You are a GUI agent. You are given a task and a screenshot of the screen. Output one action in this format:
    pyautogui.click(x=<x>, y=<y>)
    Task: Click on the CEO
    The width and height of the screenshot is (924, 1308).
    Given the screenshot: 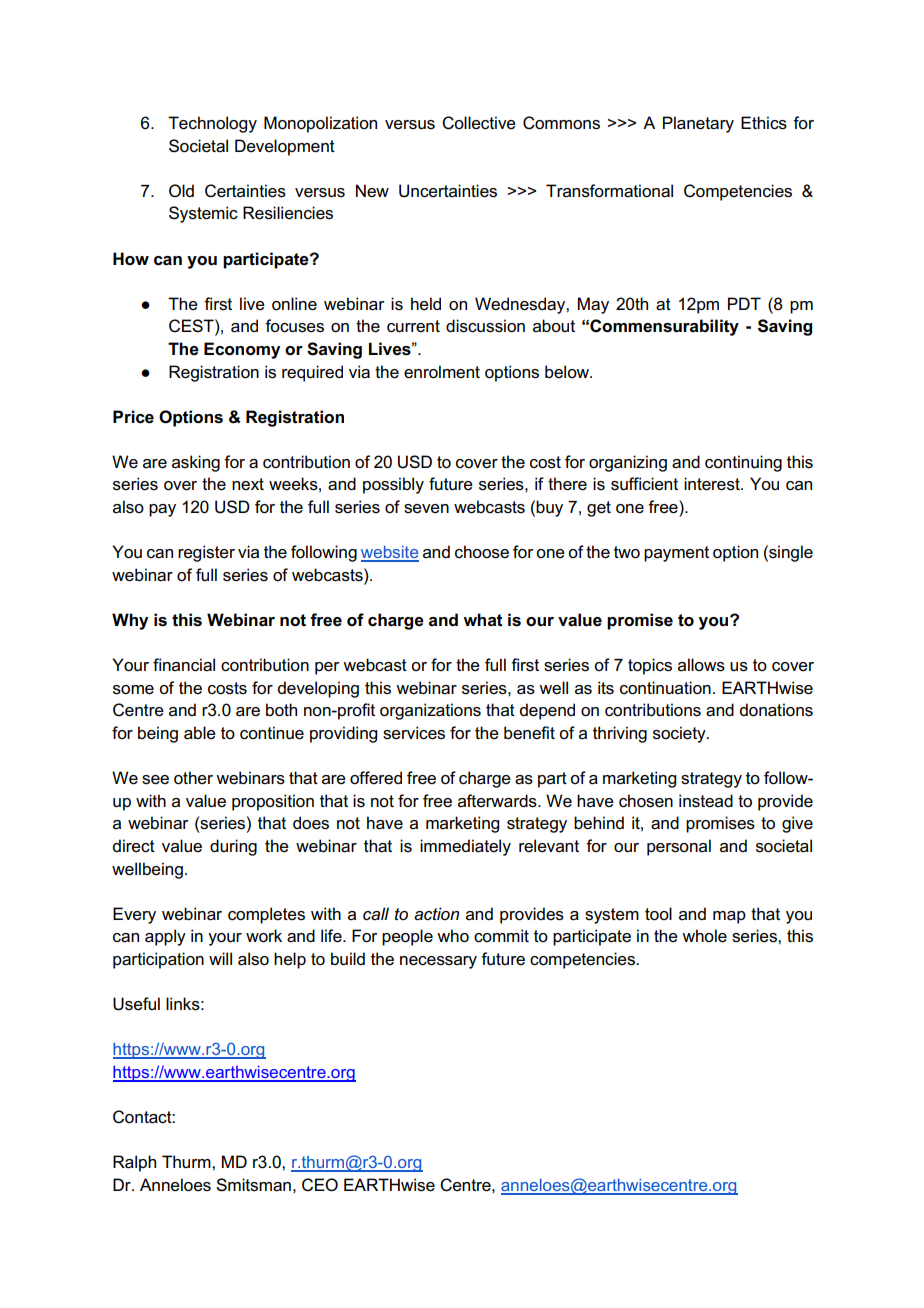 What is the action you would take?
    pyautogui.click(x=320, y=1185)
